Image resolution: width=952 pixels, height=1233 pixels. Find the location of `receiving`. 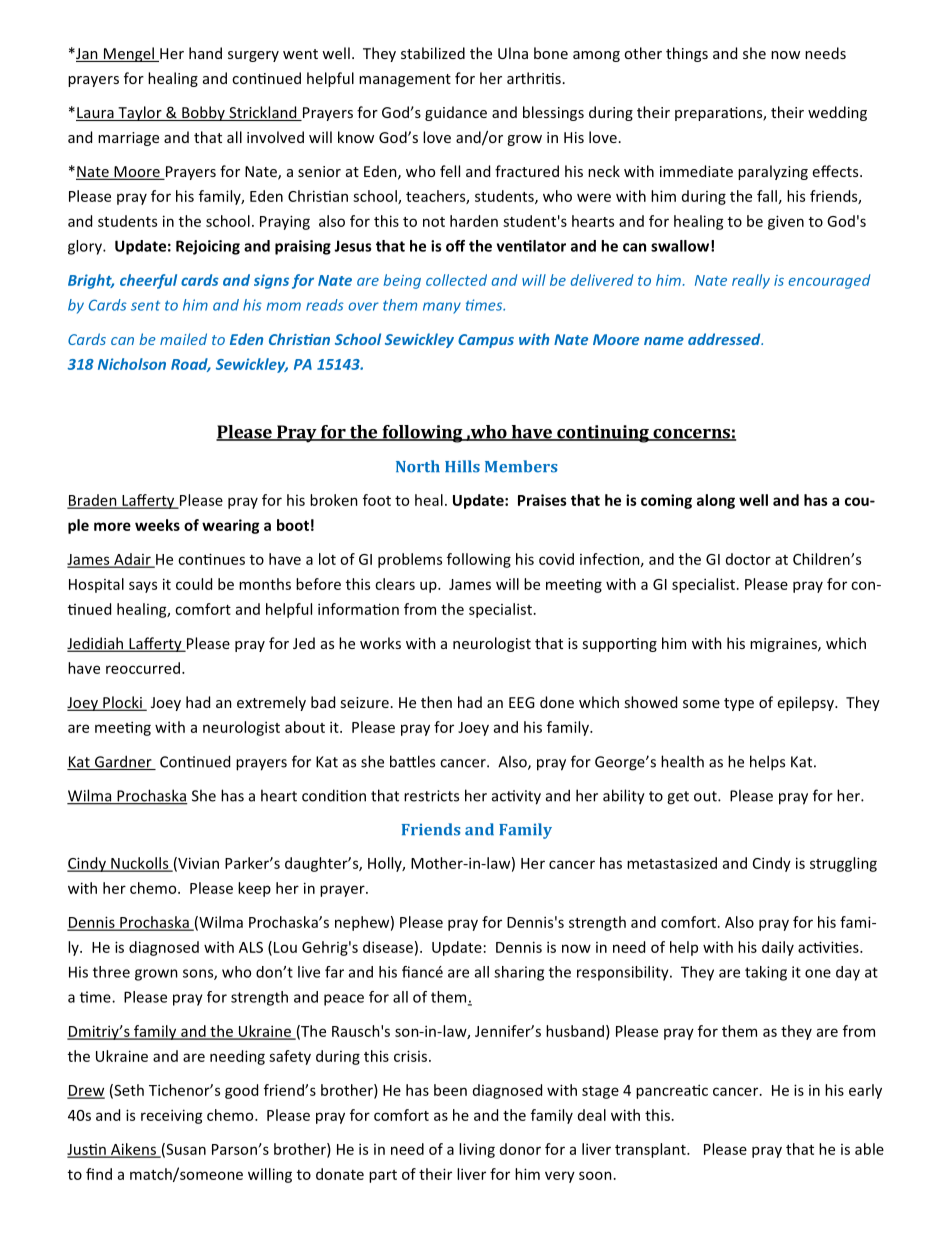

receiving is located at coordinates (172, 1116).
